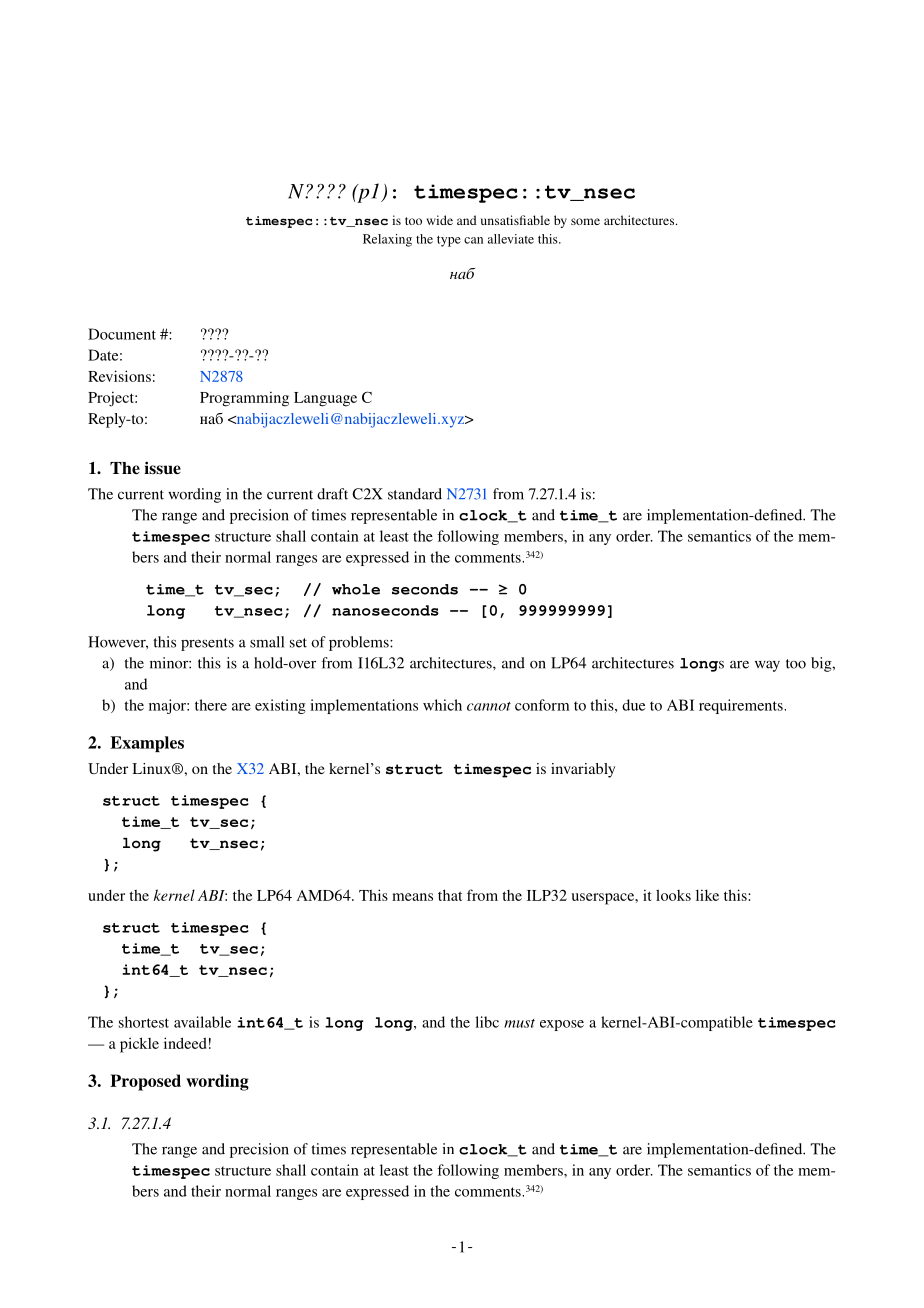  Describe the element at coordinates (122, 334) in the document. I see `Document` at that location.
